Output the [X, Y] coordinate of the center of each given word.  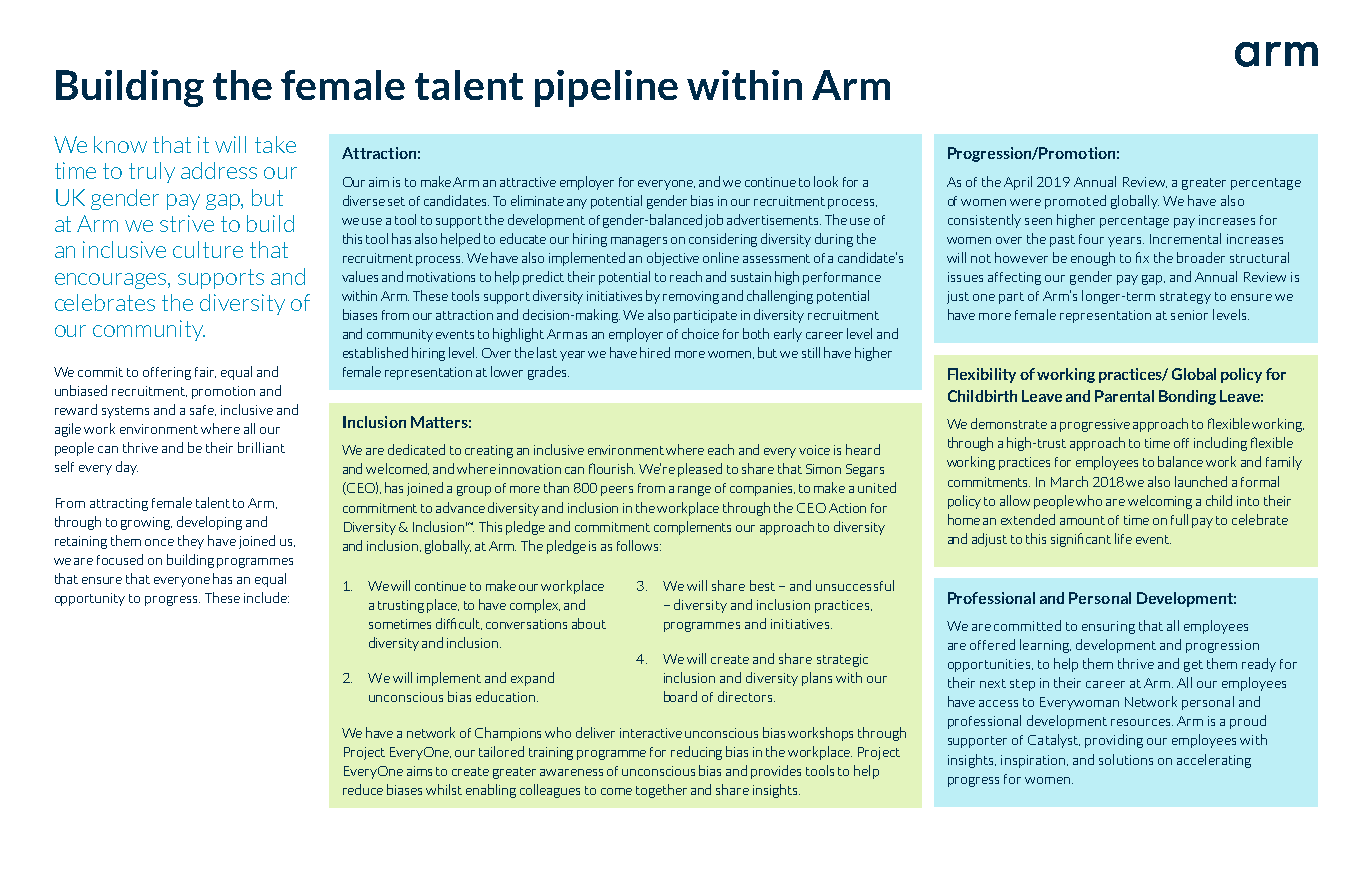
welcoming [1160, 502]
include [266, 597]
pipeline [606, 88]
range [694, 491]
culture [208, 249]
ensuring [1108, 627]
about [589, 623]
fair [205, 372]
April [1018, 183]
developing [209, 523]
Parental [1124, 396]
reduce [363, 789]
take [275, 144]
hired [655, 352]
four [1091, 239]
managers [639, 242]
